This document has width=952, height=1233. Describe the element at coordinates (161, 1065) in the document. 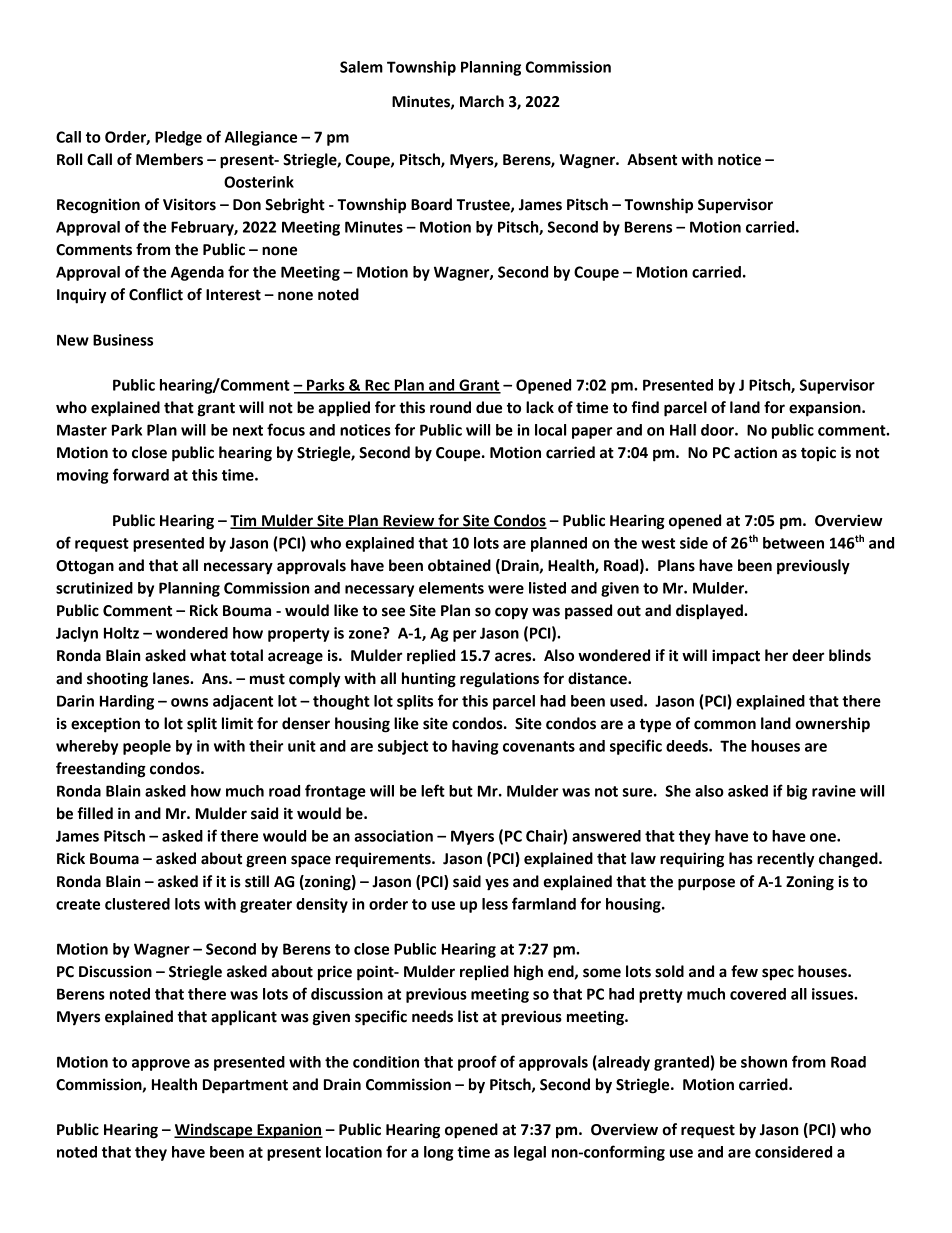

I see `approve` at that location.
